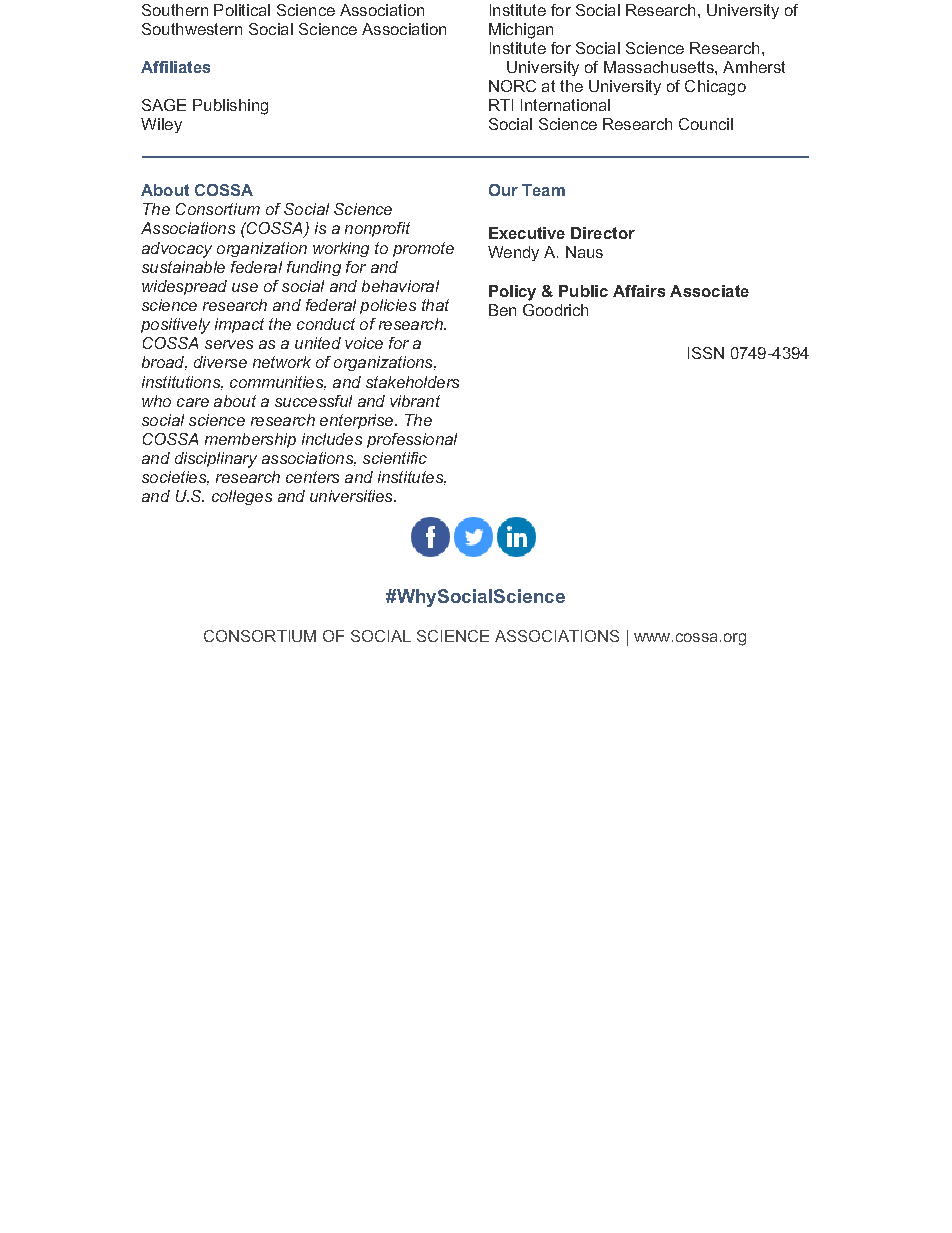 This page has height=1233, width=952. What do you see at coordinates (242, 497) in the page?
I see `colleges` at bounding box center [242, 497].
